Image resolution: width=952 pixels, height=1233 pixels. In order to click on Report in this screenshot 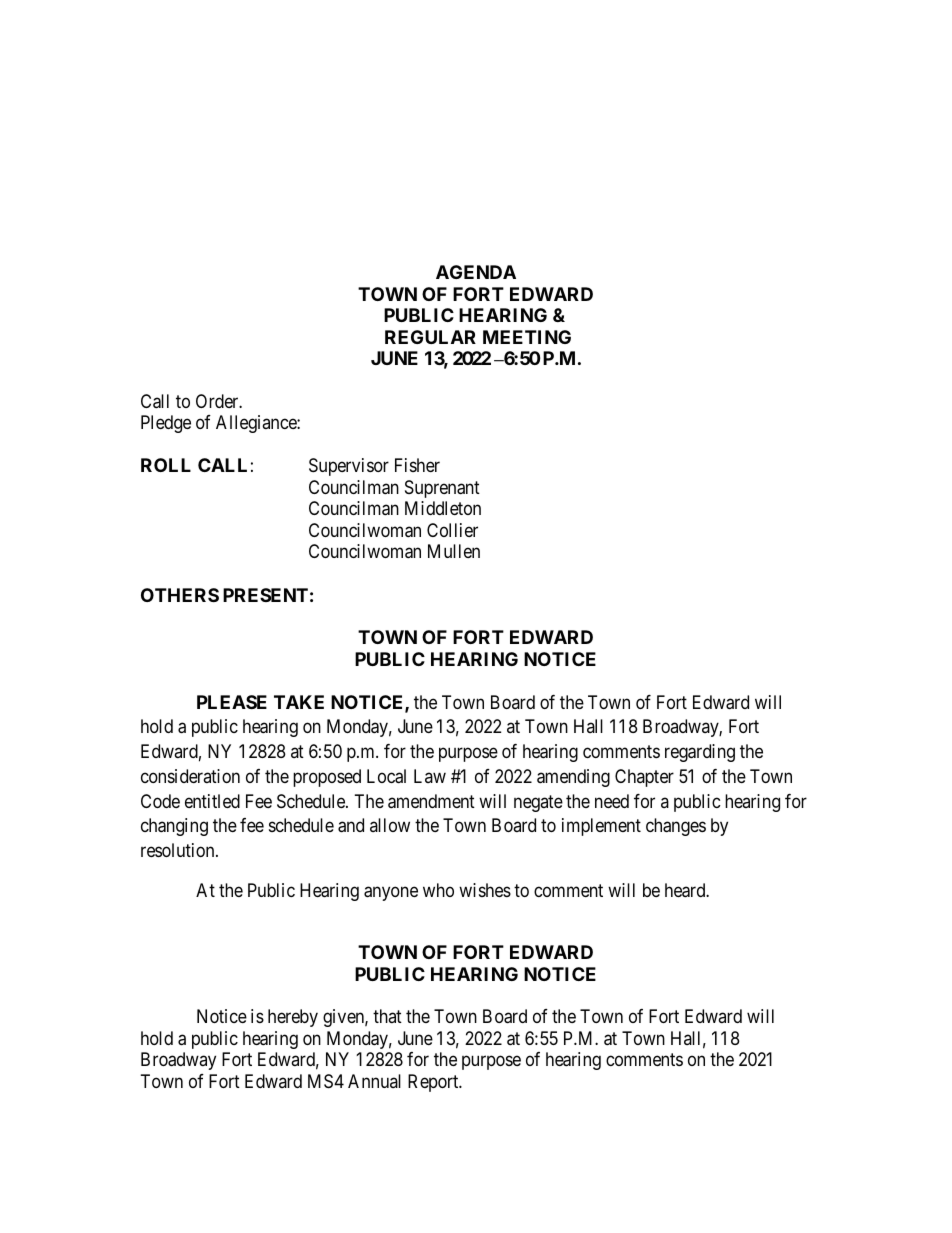, I will do `click(434, 1083)`.
